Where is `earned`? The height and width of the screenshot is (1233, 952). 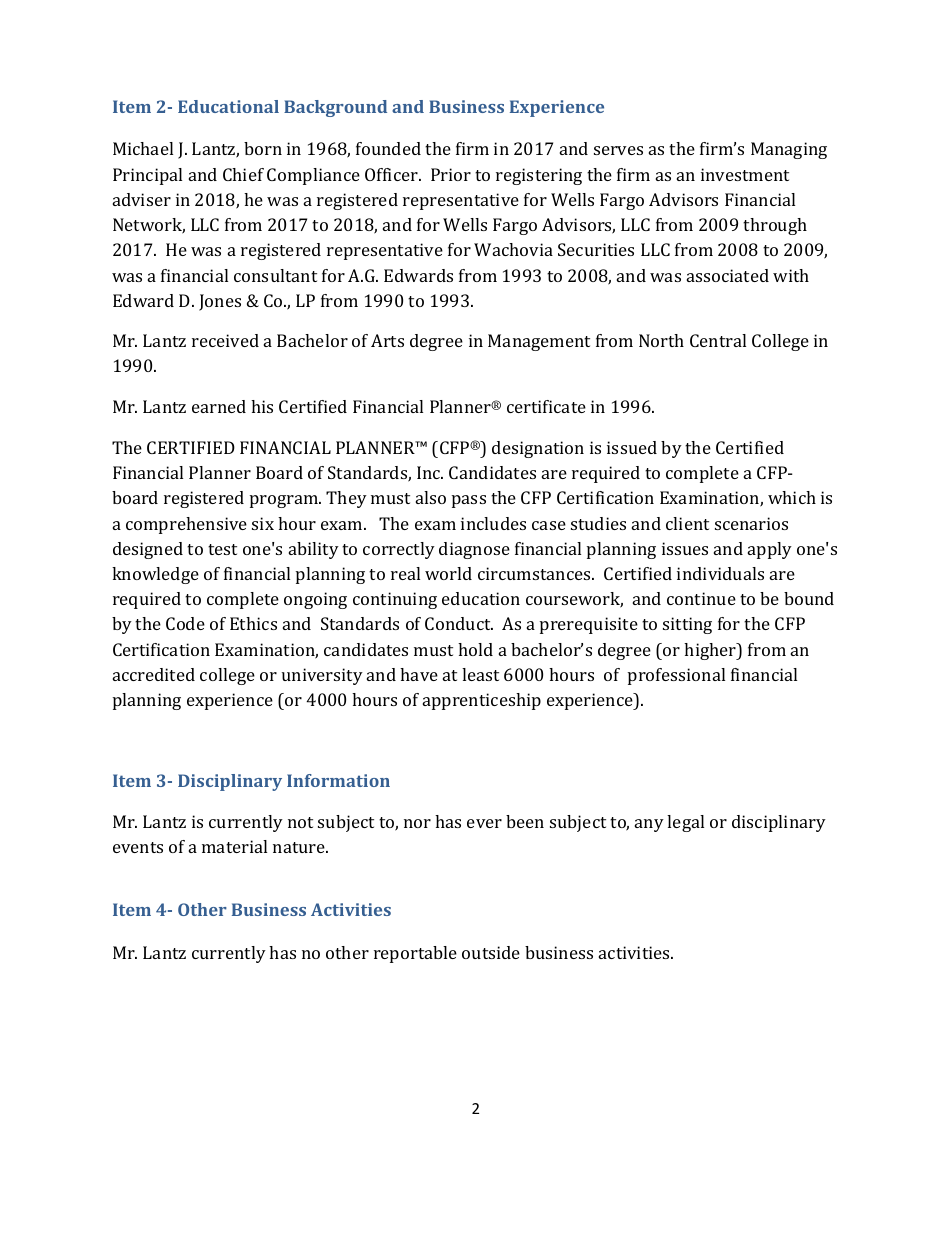 earned is located at coordinates (219, 406).
